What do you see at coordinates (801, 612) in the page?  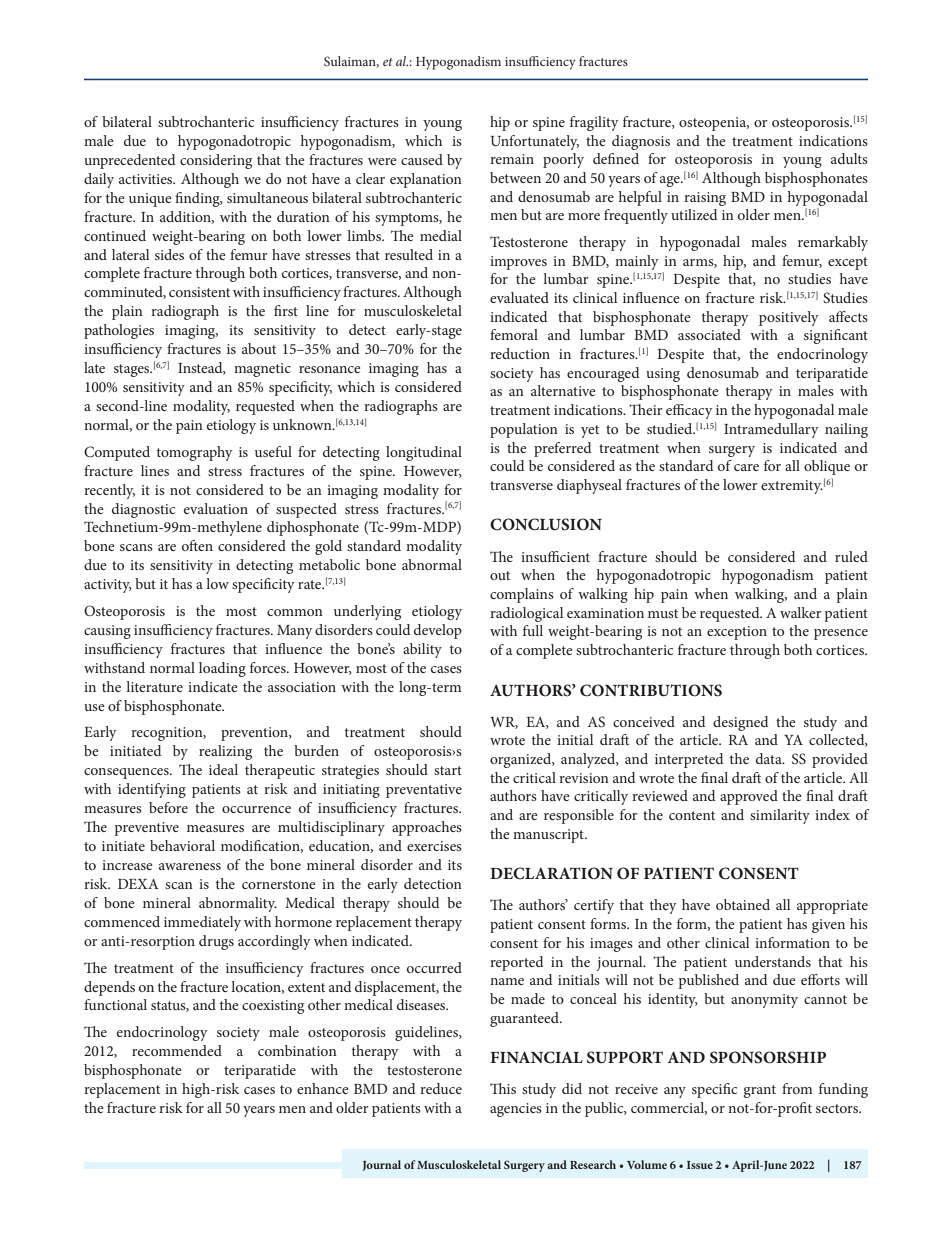 I see `walker` at bounding box center [801, 612].
